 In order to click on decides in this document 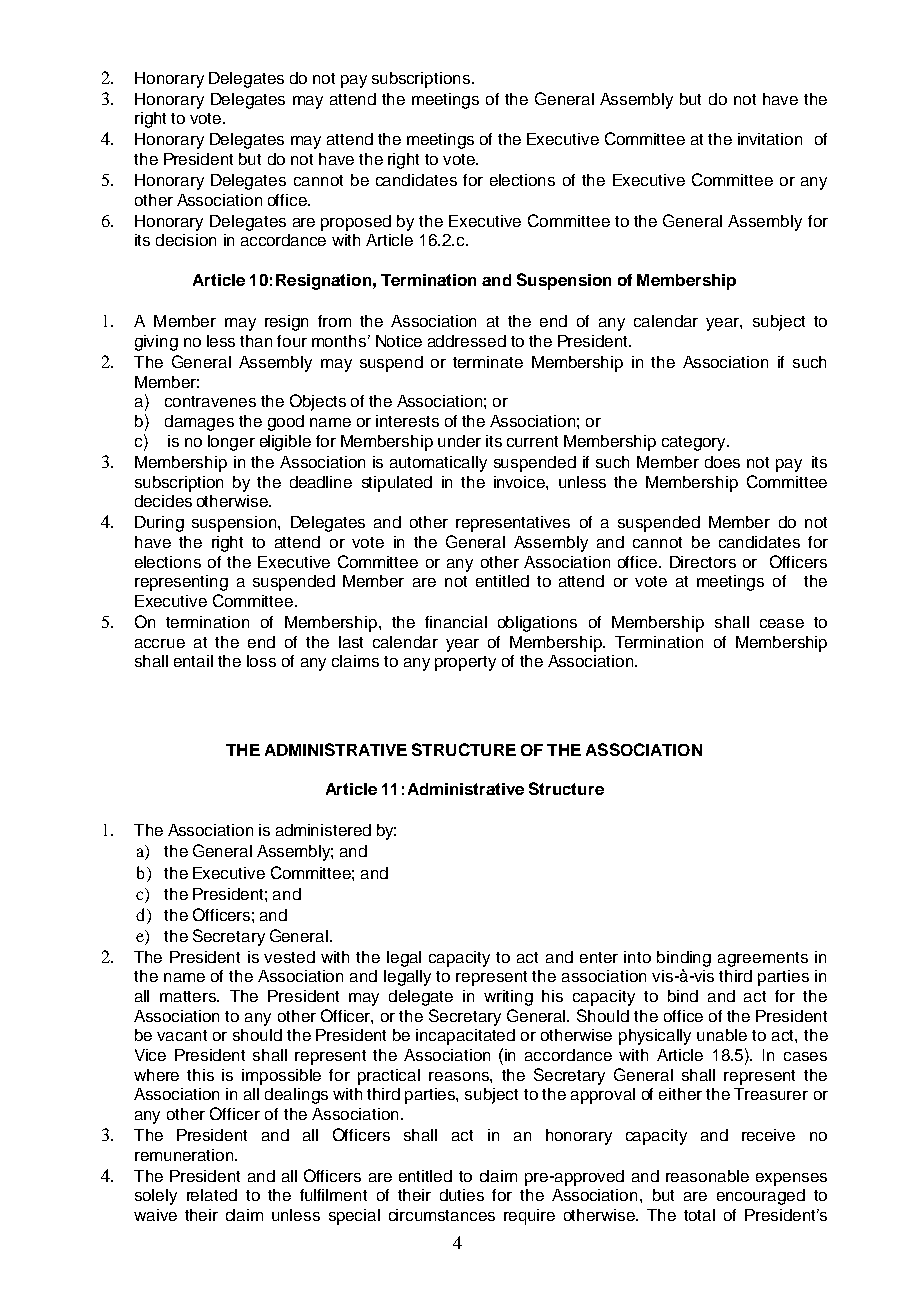, I will do `click(163, 501)`.
